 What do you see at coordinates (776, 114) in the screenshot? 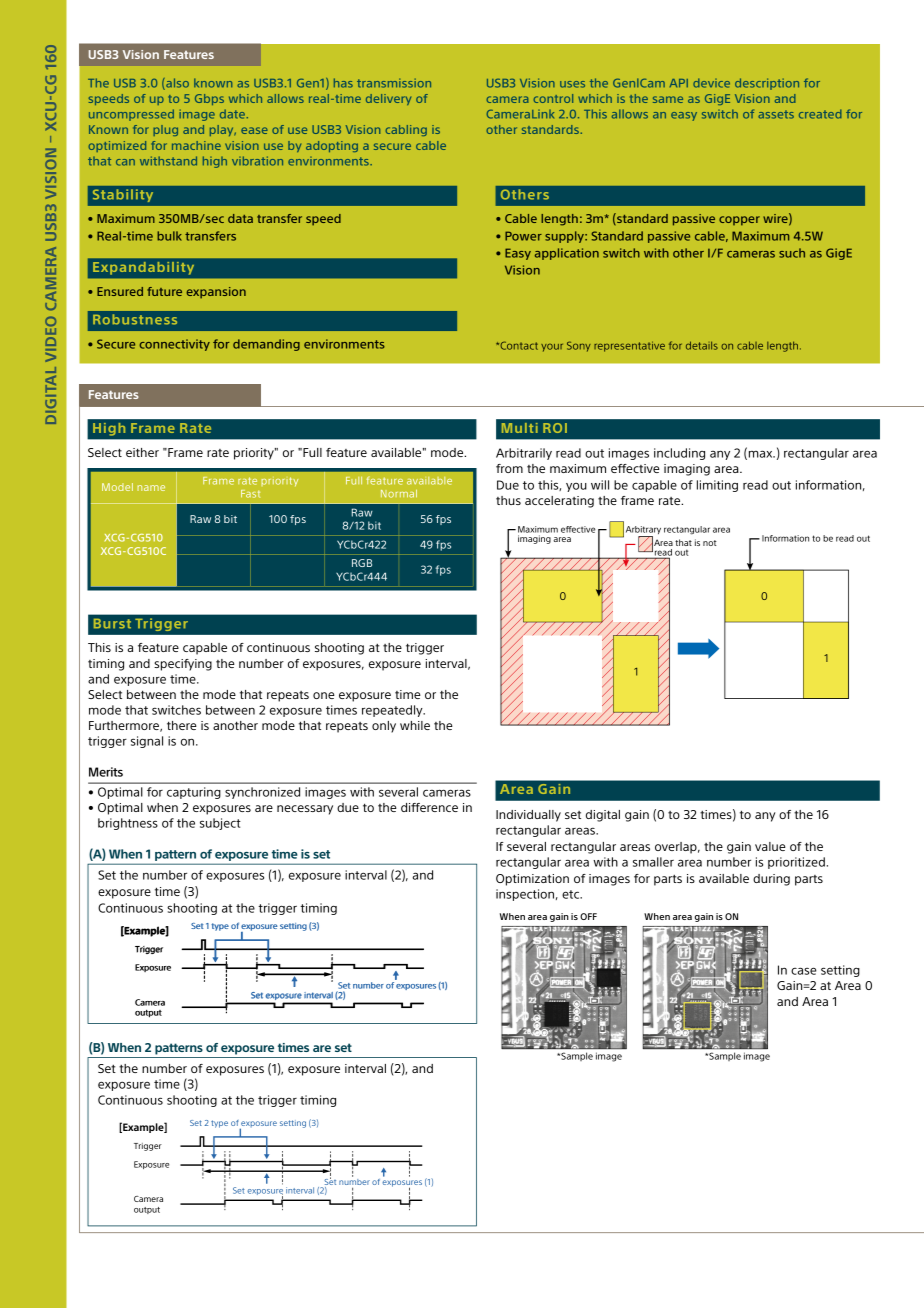
I see `assets` at bounding box center [776, 114].
